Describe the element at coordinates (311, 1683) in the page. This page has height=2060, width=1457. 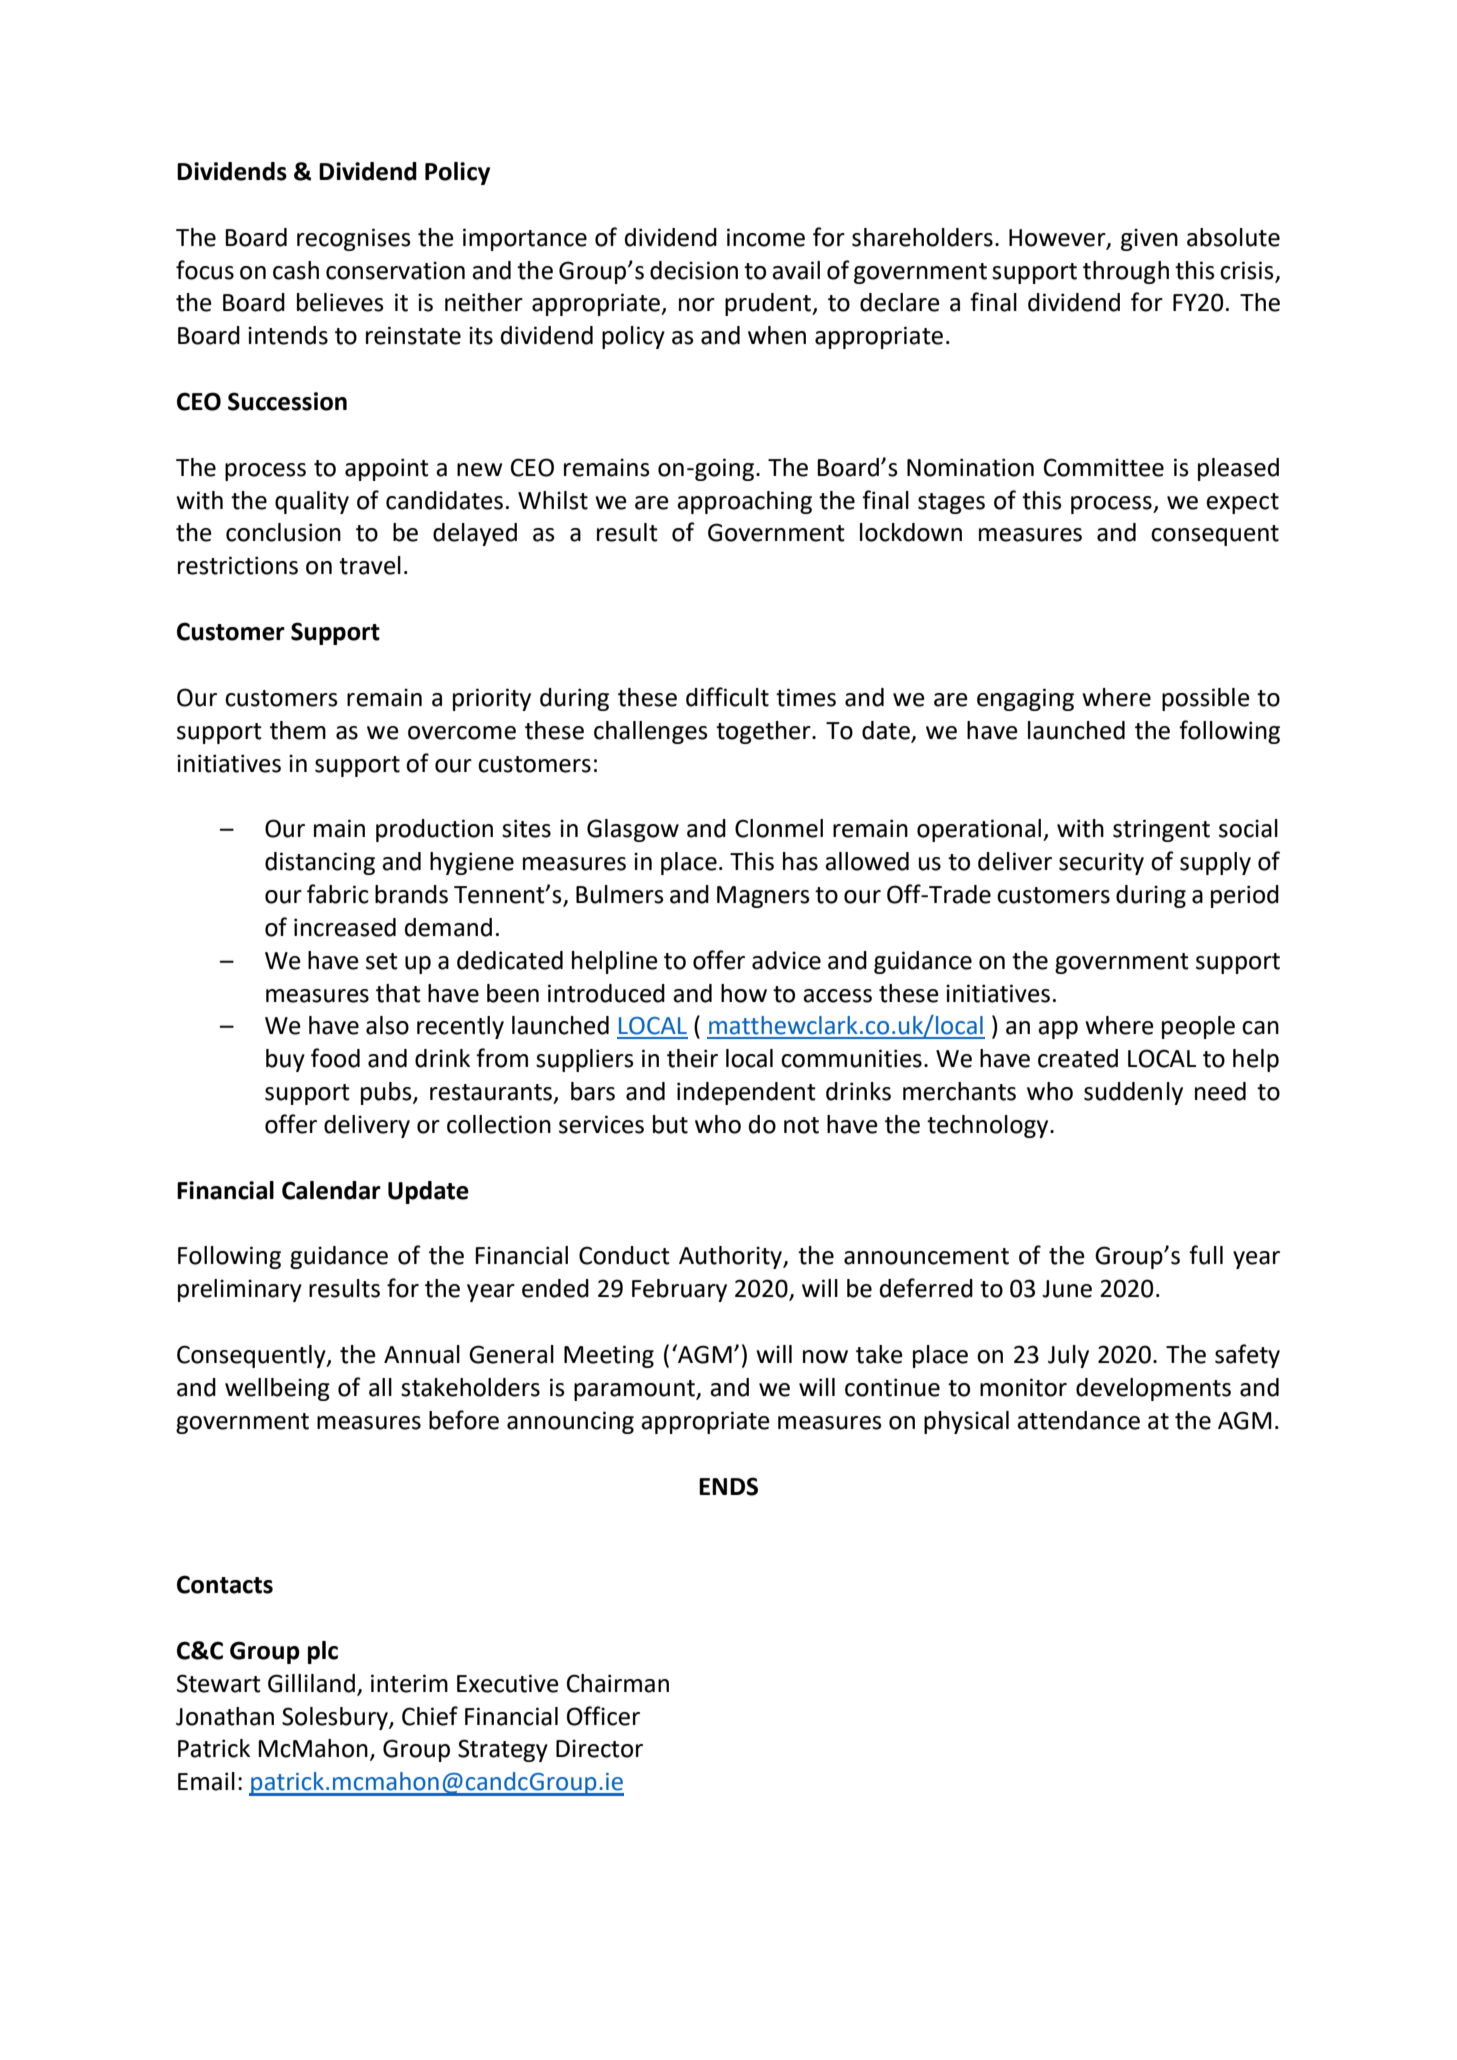
I see `Gilliland` at that location.
